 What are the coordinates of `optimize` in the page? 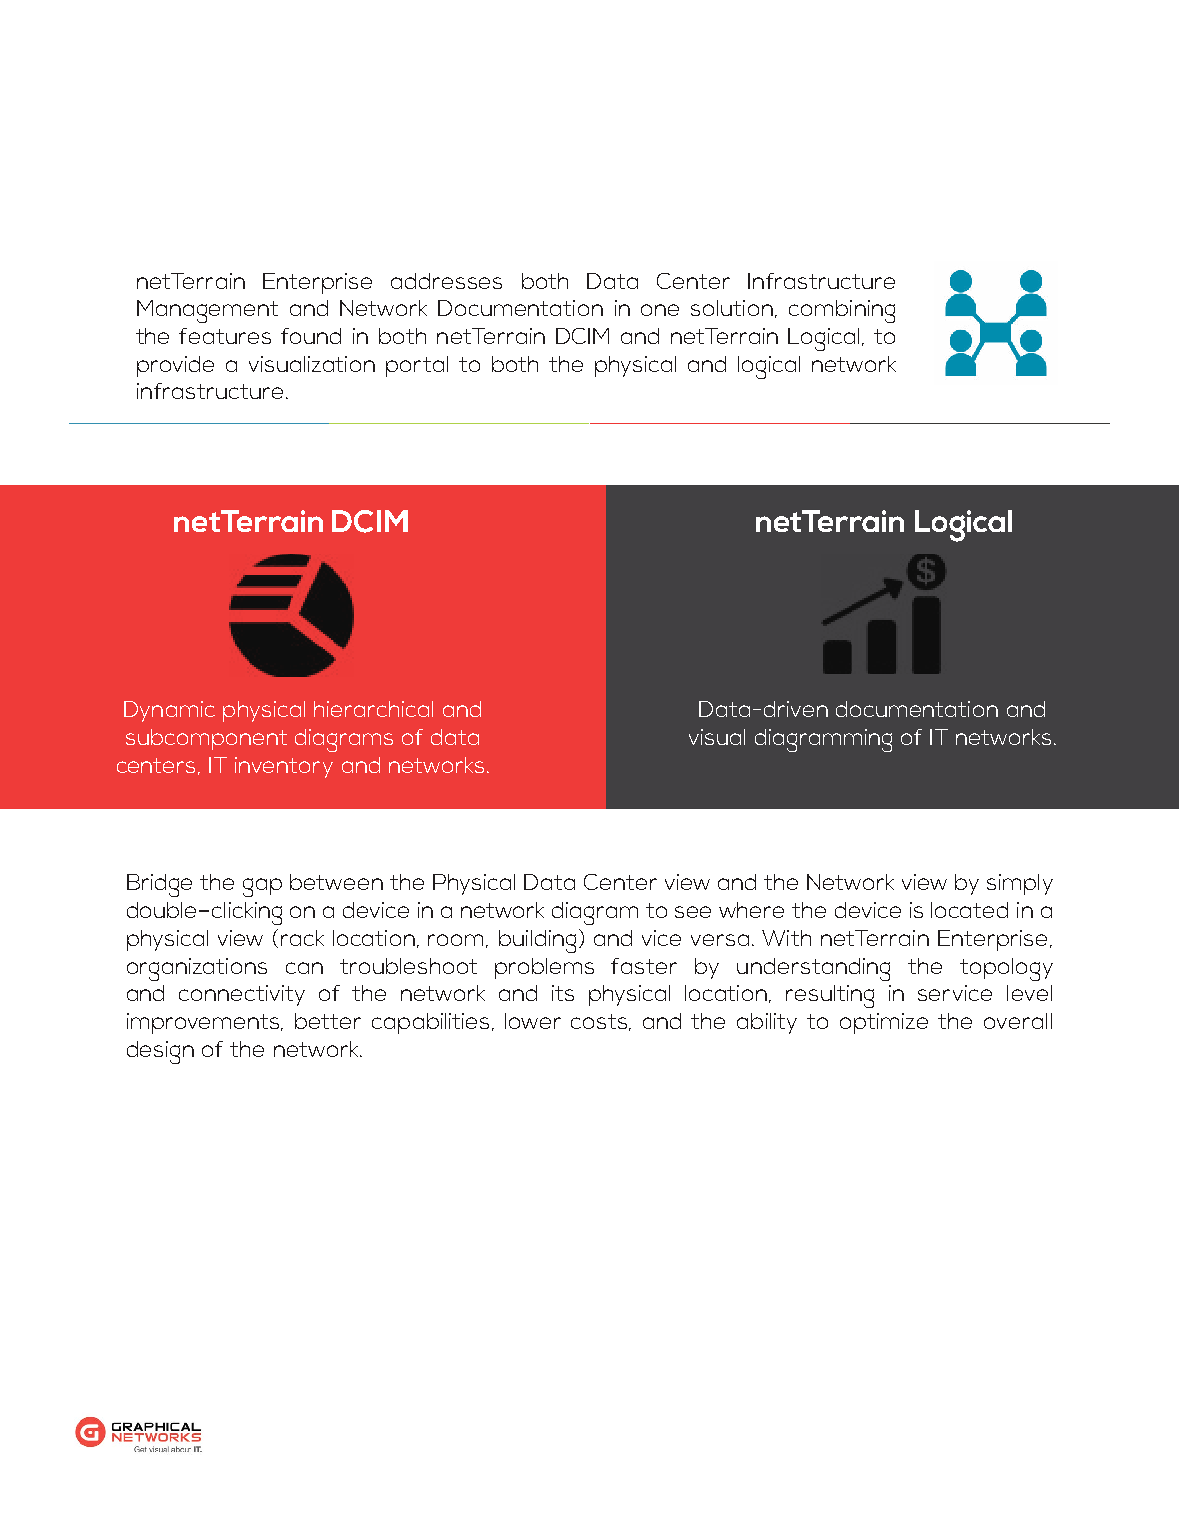 It's located at (884, 1023).
